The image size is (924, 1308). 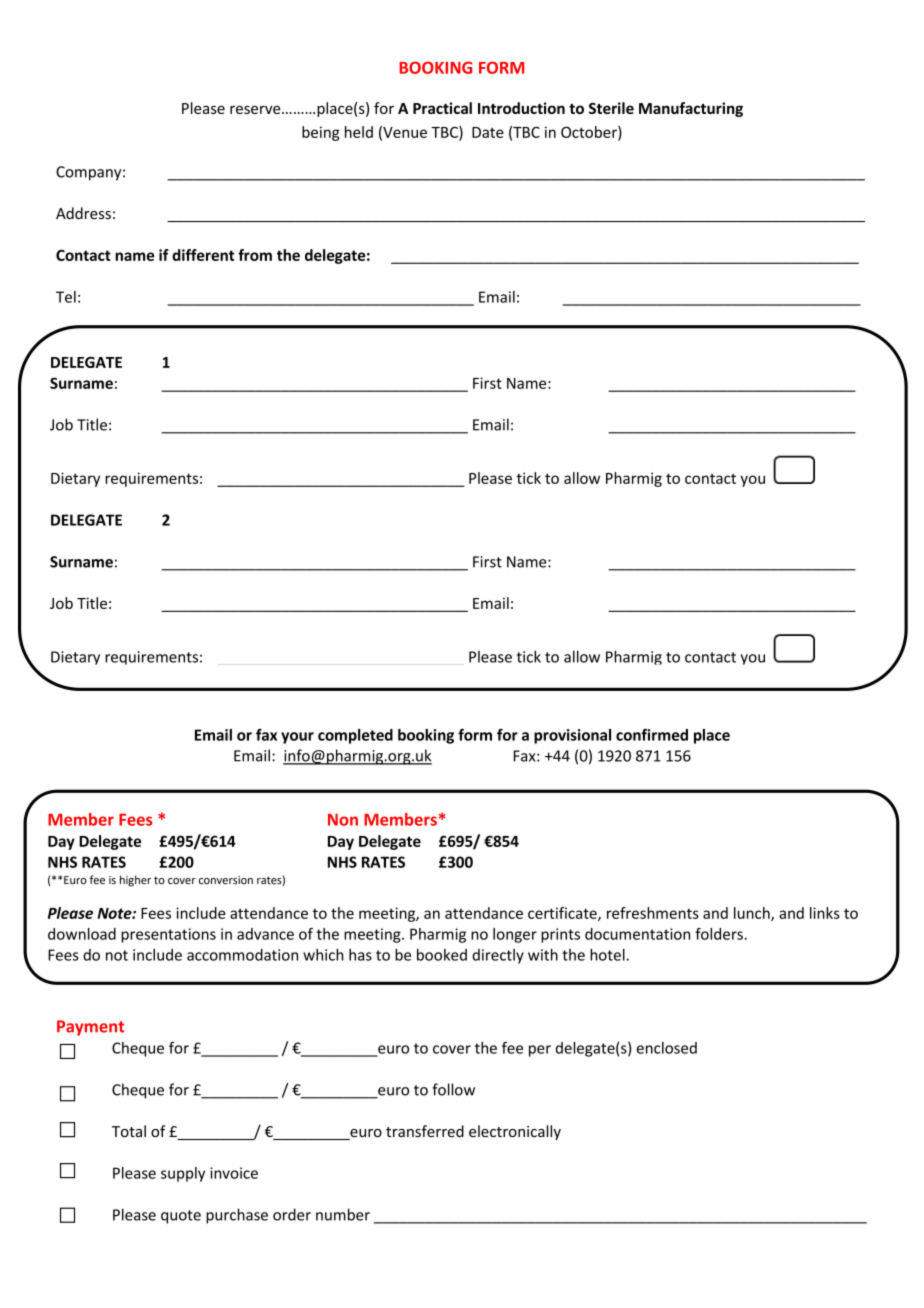 What do you see at coordinates (297, 738) in the screenshot?
I see `your` at bounding box center [297, 738].
